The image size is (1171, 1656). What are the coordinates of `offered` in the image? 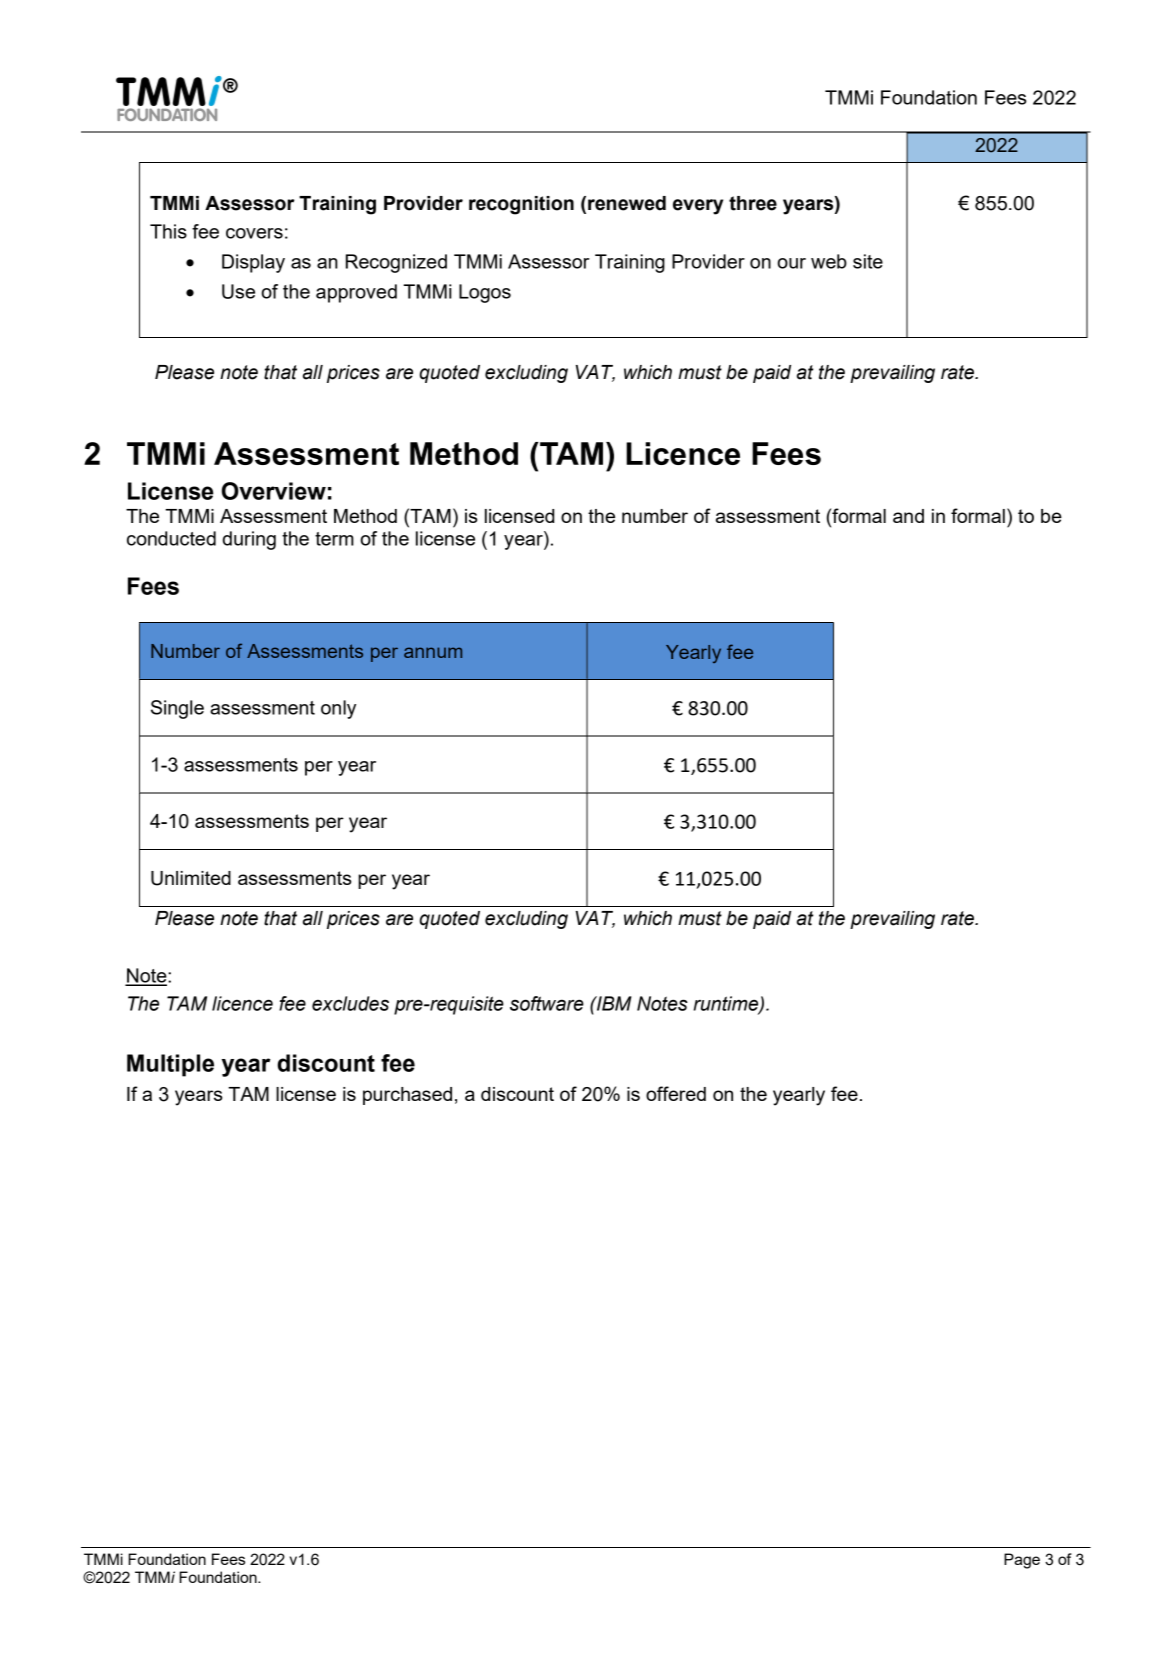 It's located at (676, 1093).
